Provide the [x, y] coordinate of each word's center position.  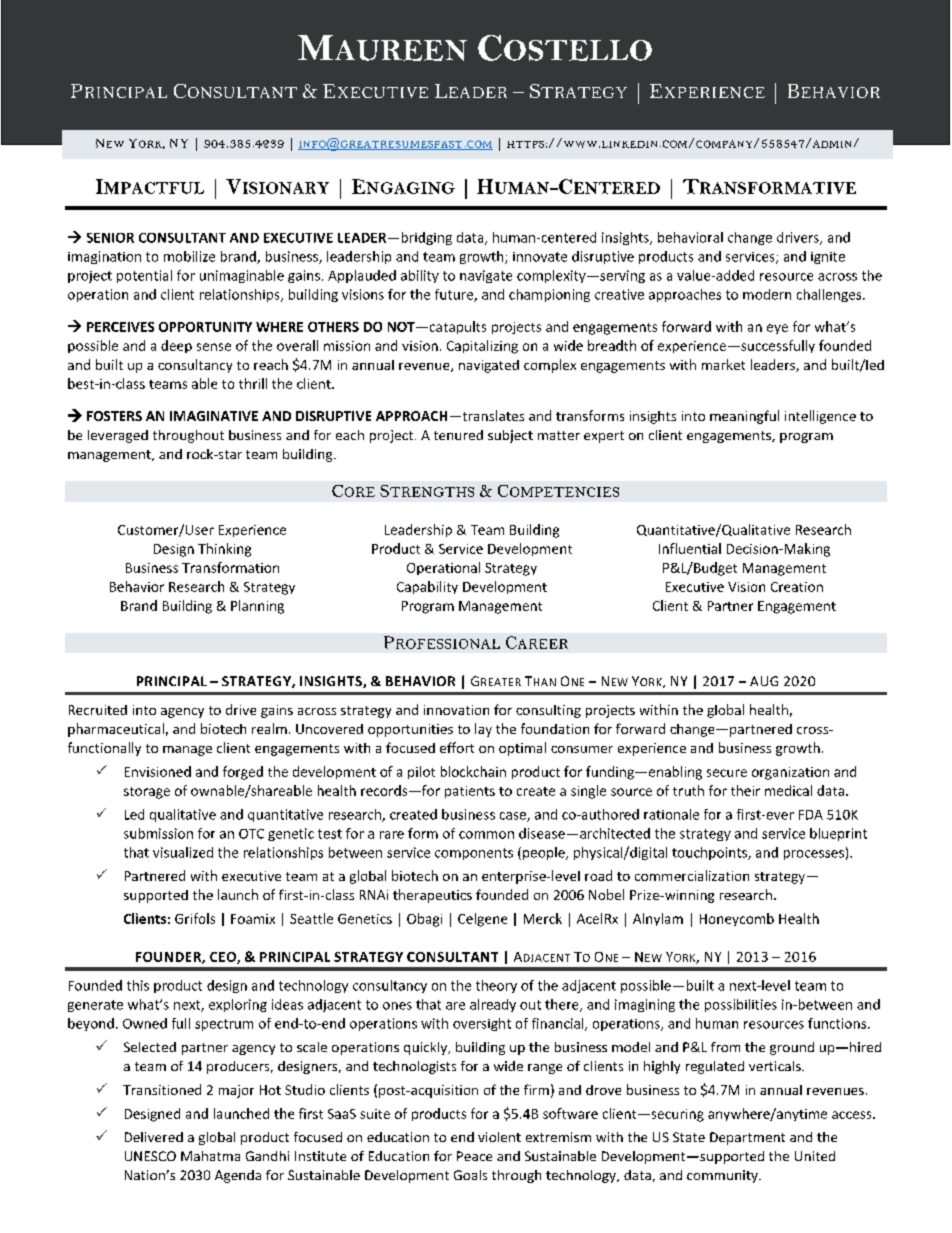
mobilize [189, 256]
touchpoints [710, 853]
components [474, 854]
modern [767, 294]
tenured [458, 435]
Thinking [224, 550]
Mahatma [210, 1156]
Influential [690, 548]
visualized [183, 852]
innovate [540, 257]
